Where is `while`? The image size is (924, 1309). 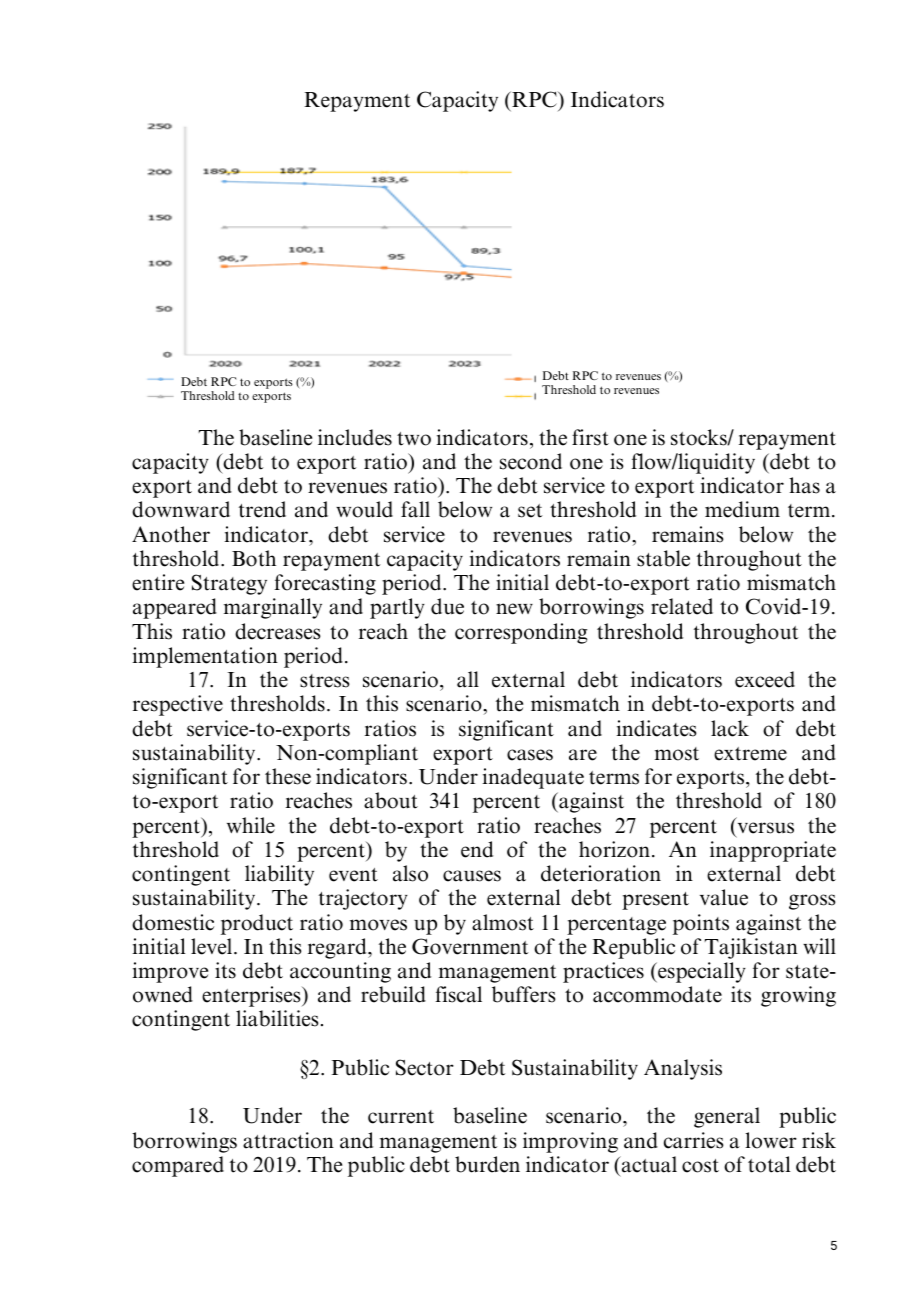
while is located at coordinates (251, 825).
